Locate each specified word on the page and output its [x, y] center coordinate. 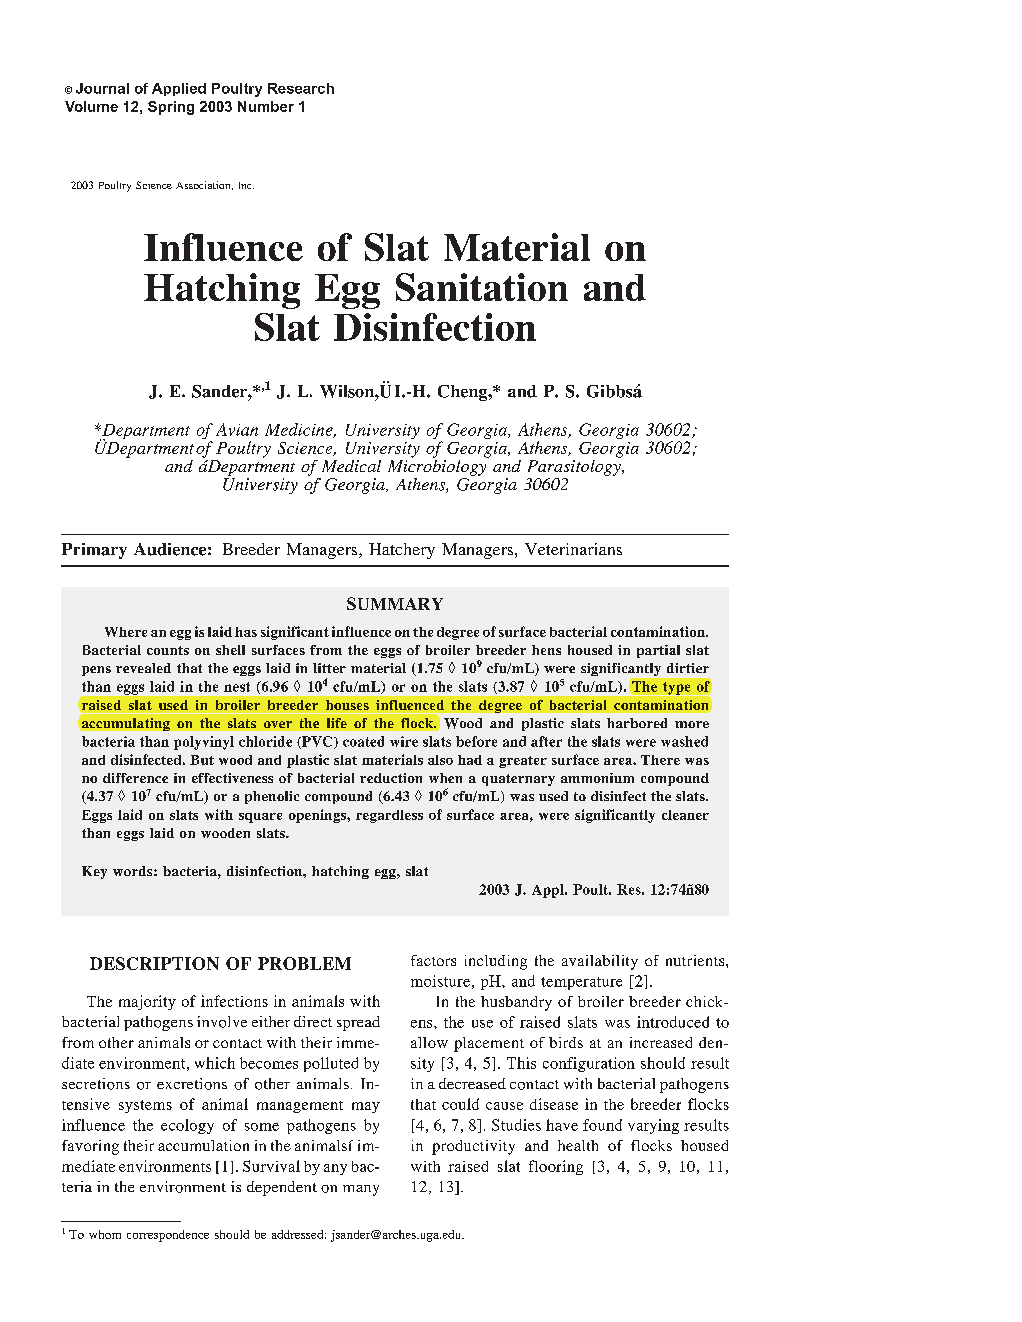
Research [301, 88]
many [361, 1190]
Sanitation [482, 287]
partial [658, 651]
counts [168, 650]
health [578, 1145]
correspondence [168, 1236]
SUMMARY [395, 603]
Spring [171, 108]
